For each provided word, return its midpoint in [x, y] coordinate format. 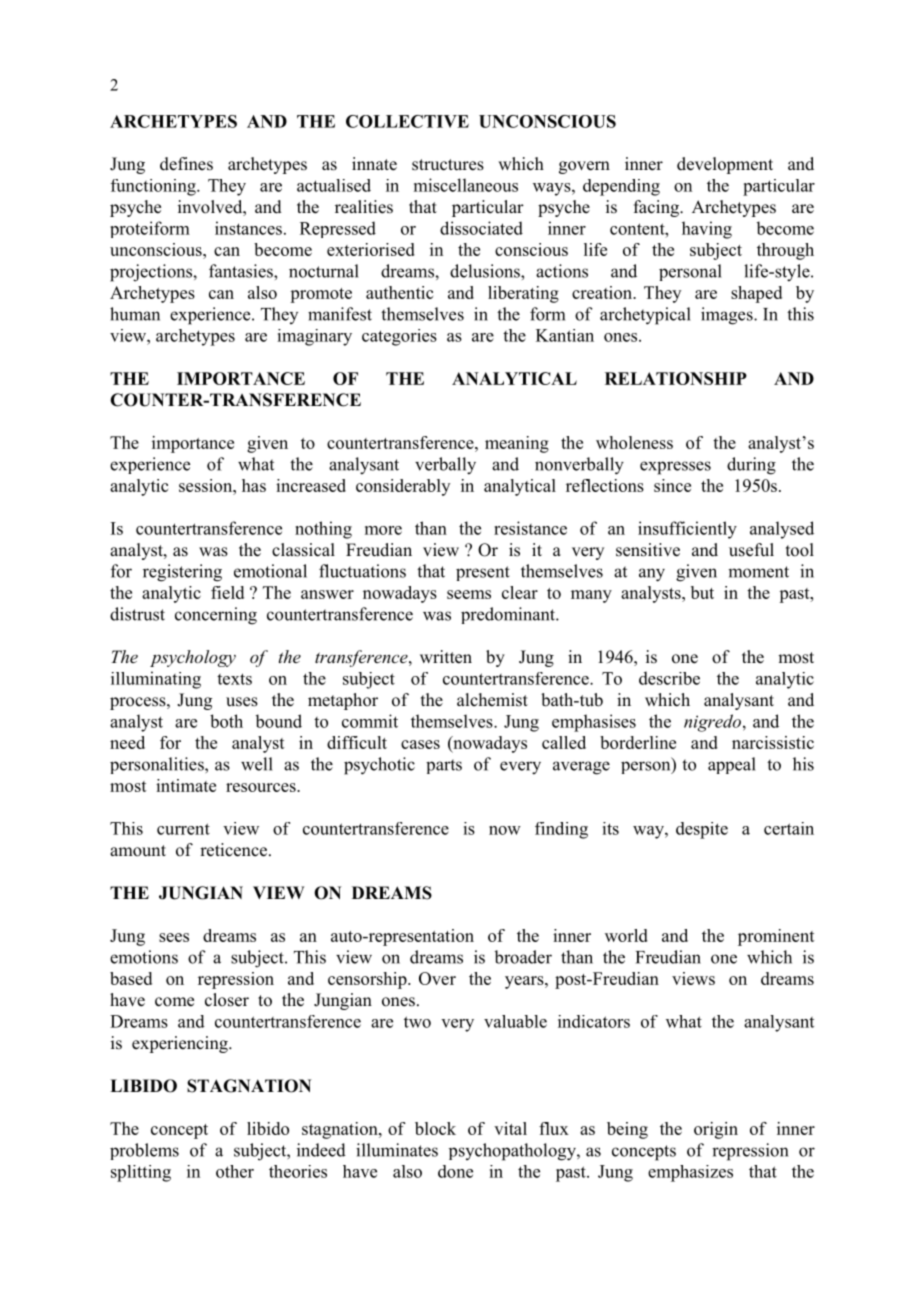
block [435, 1128]
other [235, 1171]
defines [186, 164]
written [446, 657]
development [725, 165]
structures [448, 165]
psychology [193, 658]
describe [669, 678]
